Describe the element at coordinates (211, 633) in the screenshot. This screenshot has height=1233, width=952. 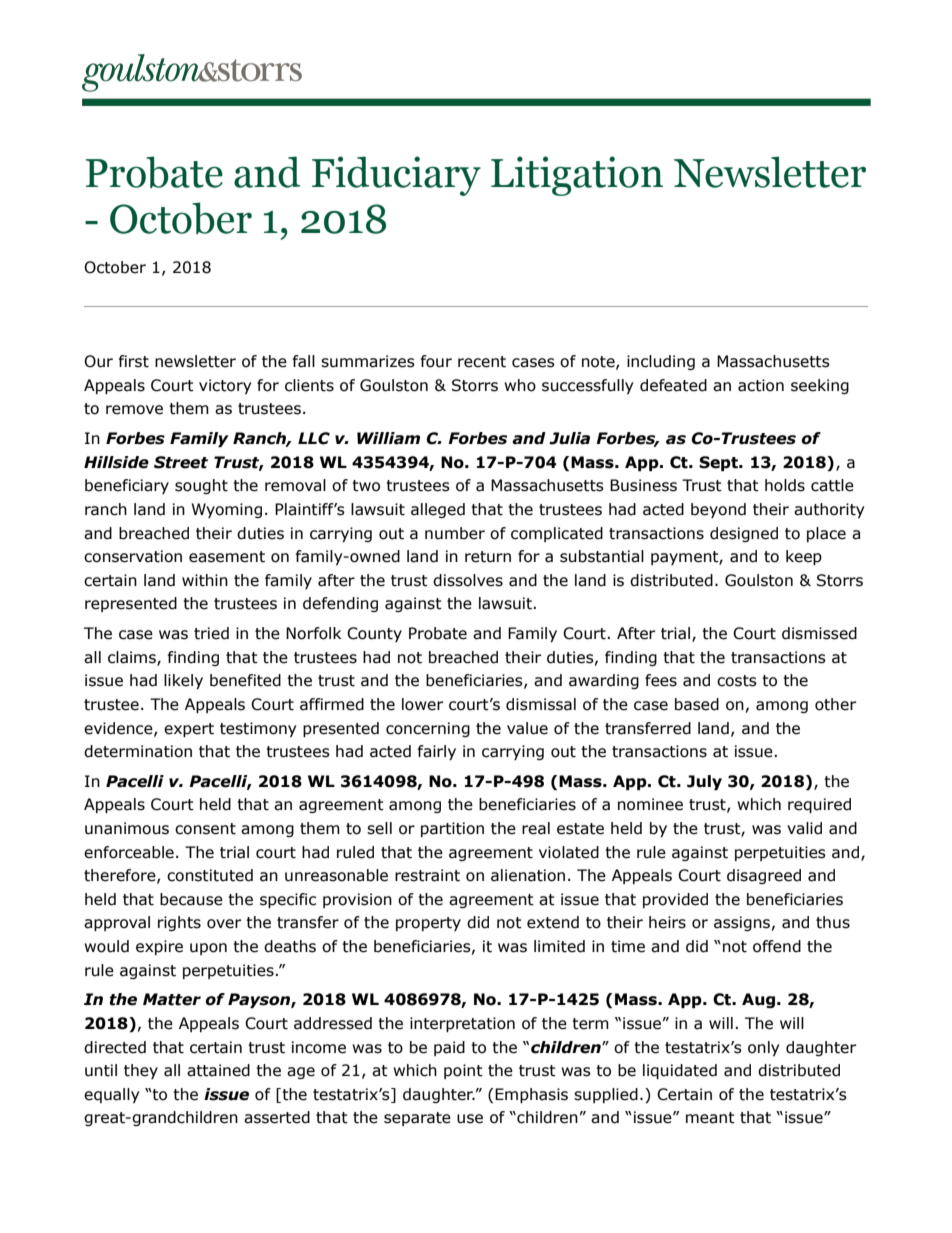
I see `tried` at that location.
